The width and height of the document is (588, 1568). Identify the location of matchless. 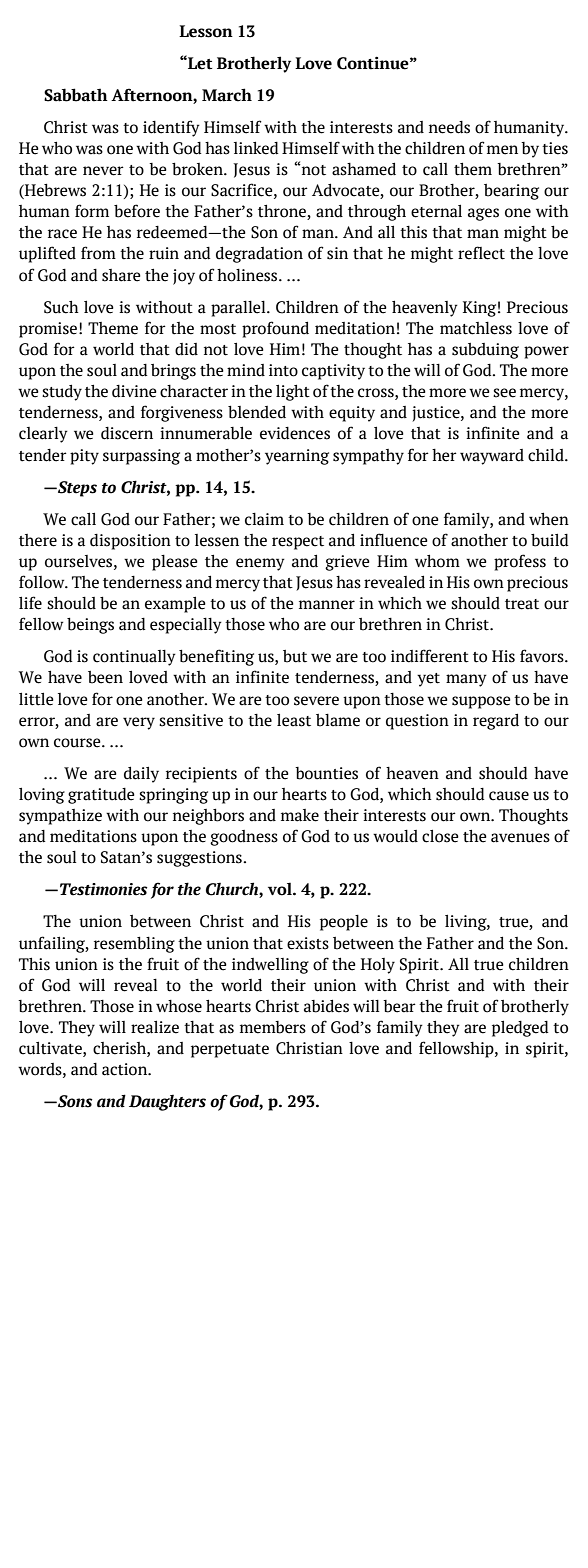
(476, 328).
